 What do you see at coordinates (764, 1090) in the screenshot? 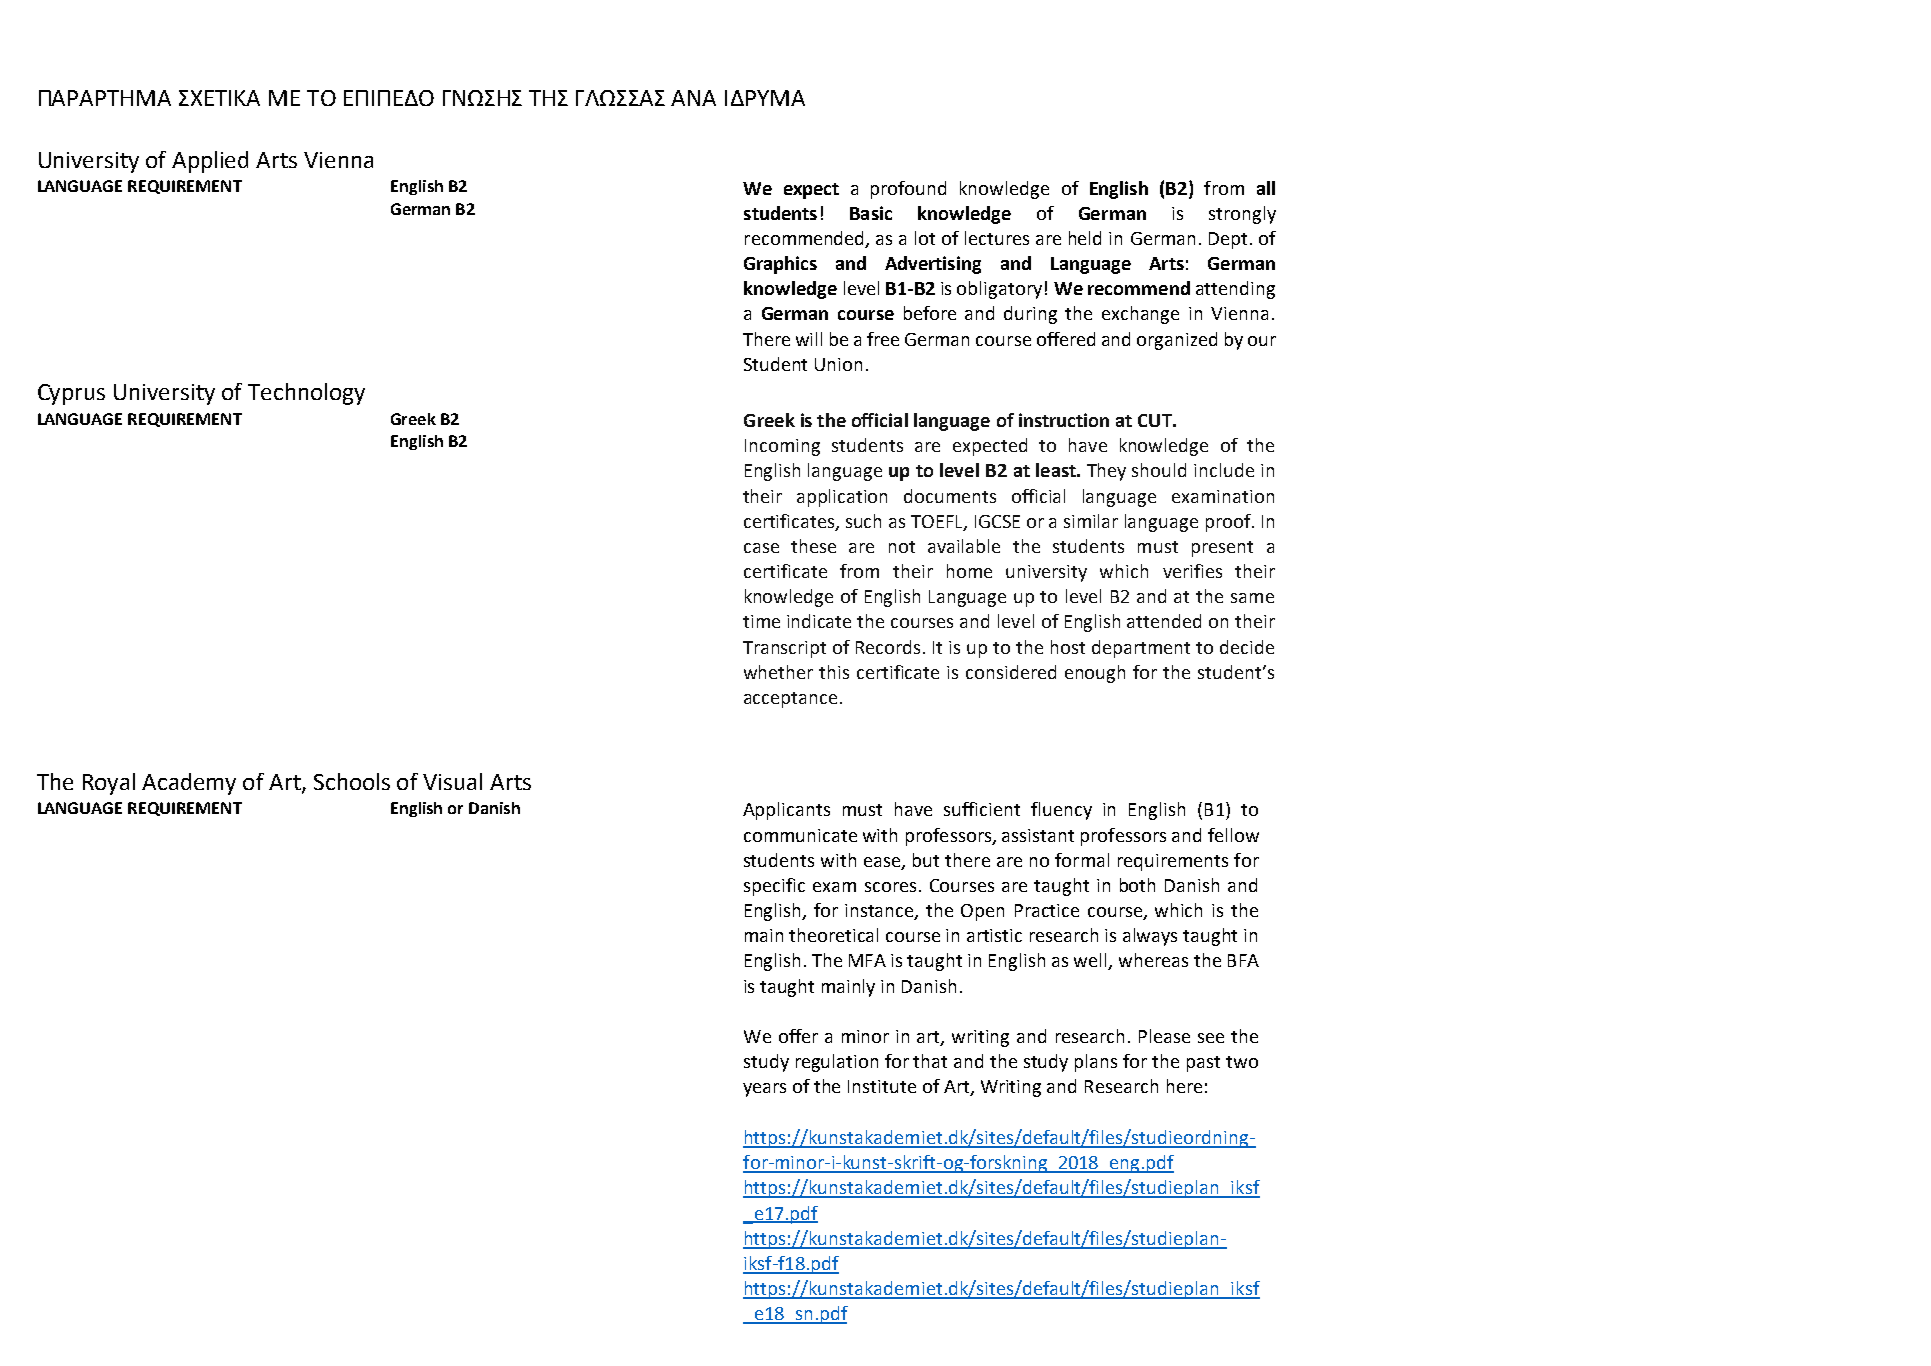
I see `years` at bounding box center [764, 1090].
